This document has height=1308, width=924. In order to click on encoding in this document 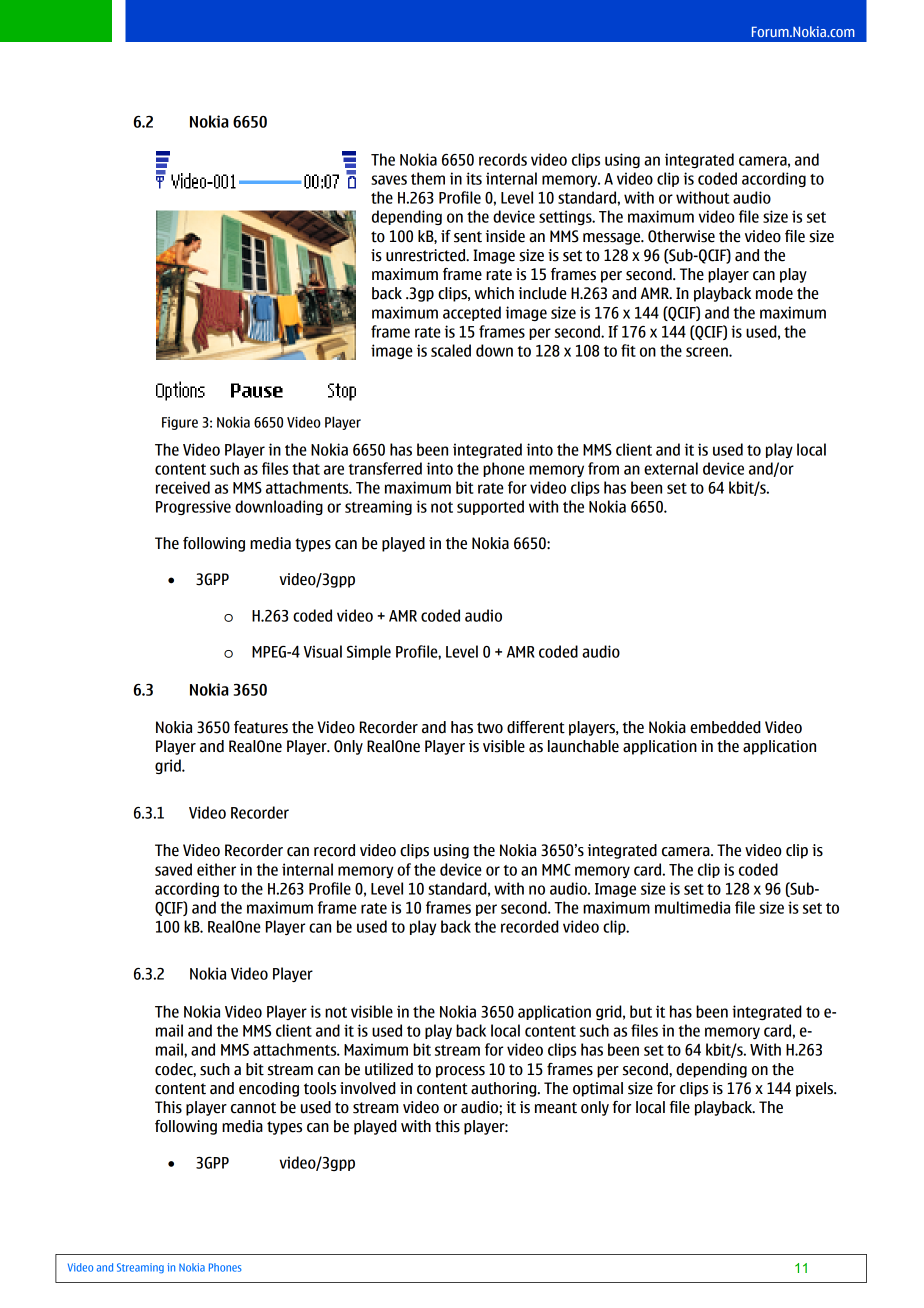, I will do `click(269, 1089)`.
